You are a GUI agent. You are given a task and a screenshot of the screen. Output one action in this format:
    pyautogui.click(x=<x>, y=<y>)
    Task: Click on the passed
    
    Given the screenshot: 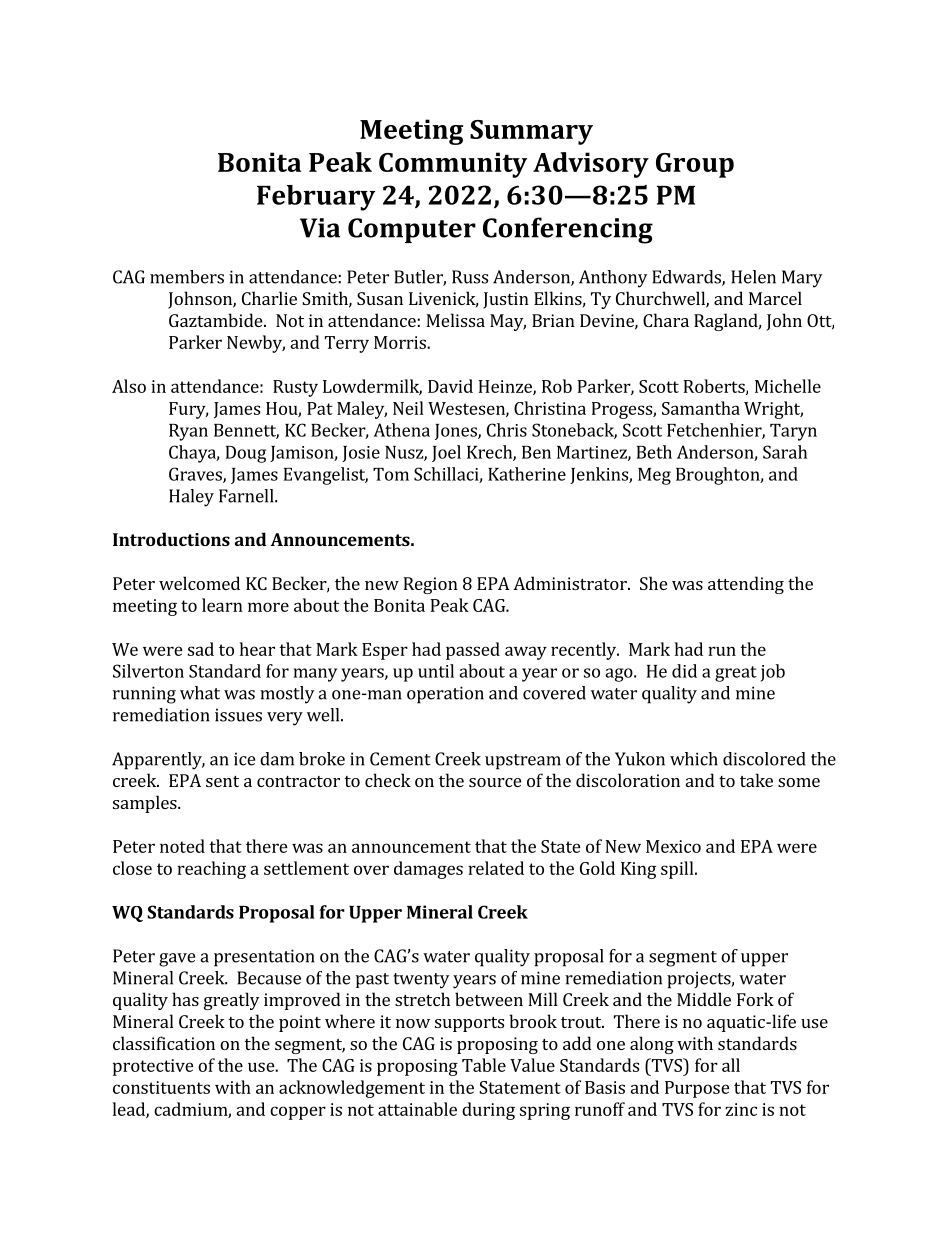 What is the action you would take?
    pyautogui.click(x=473, y=651)
